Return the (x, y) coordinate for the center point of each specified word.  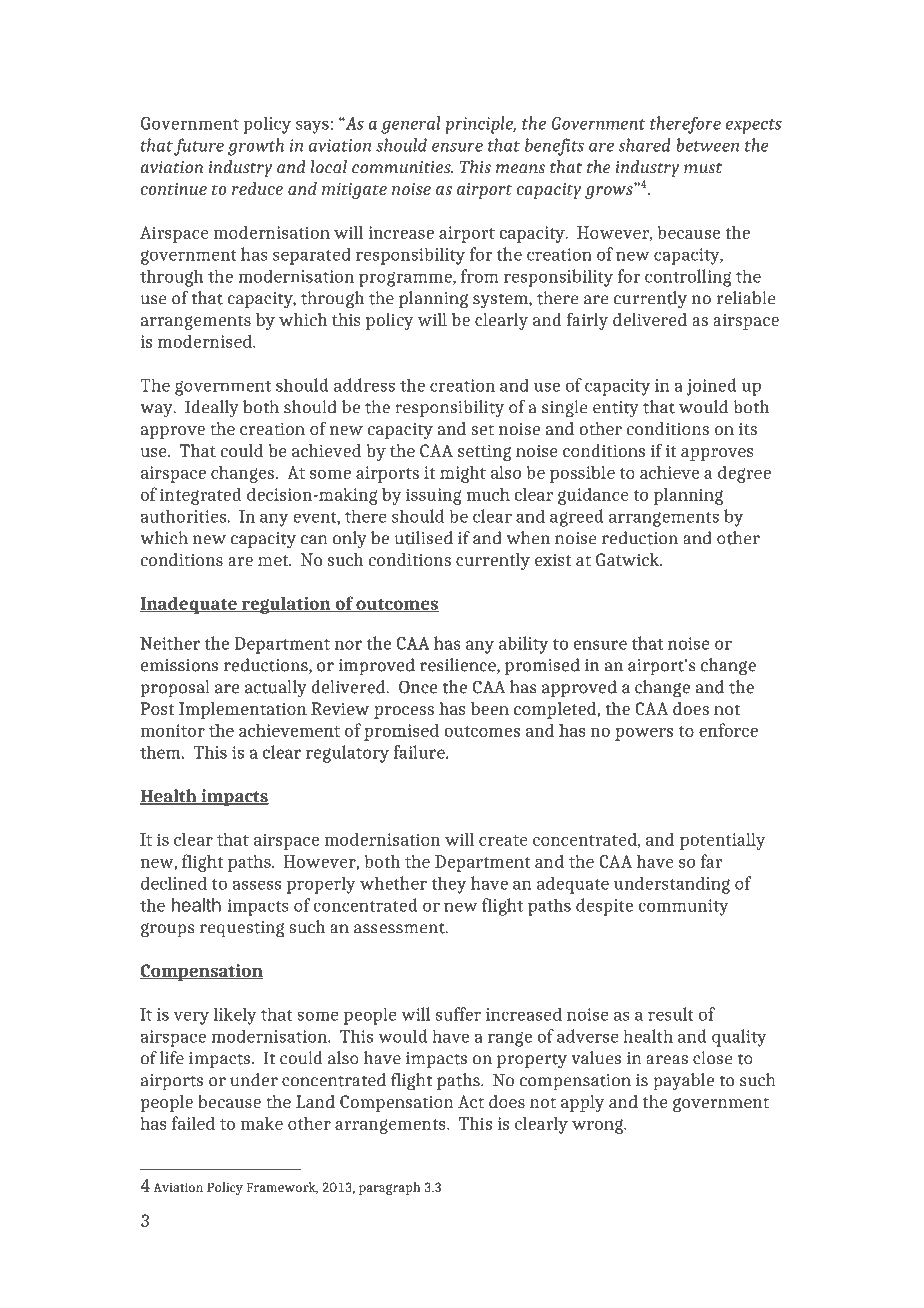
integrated (201, 496)
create (503, 840)
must (703, 168)
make (262, 1123)
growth (256, 147)
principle (480, 125)
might (463, 474)
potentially (723, 841)
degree (744, 474)
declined (174, 883)
